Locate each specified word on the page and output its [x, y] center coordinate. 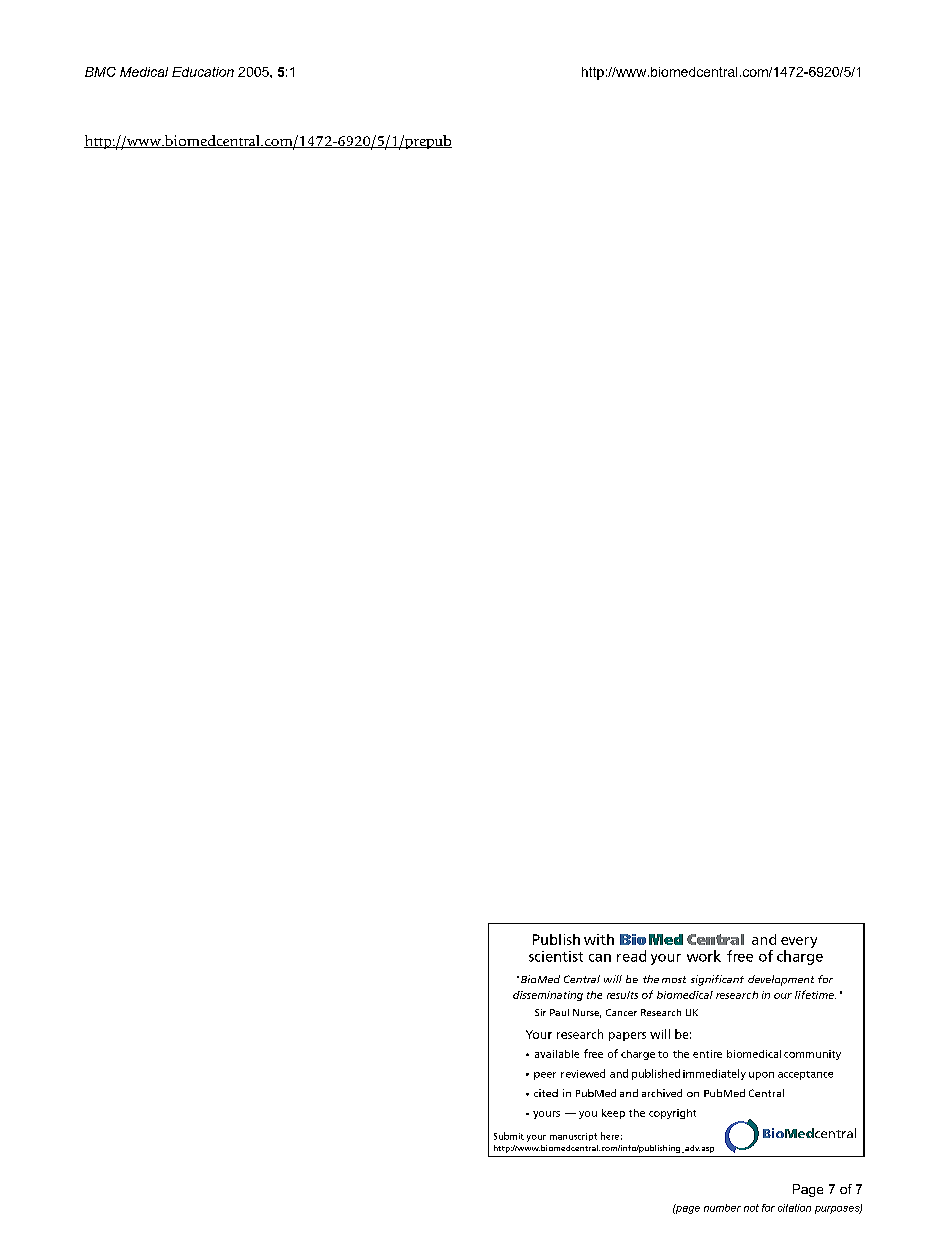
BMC [100, 72]
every [799, 942]
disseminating [548, 996]
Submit [509, 1136]
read [631, 956]
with [599, 939]
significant [717, 980]
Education [203, 72]
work [704, 956]
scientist [556, 956]
